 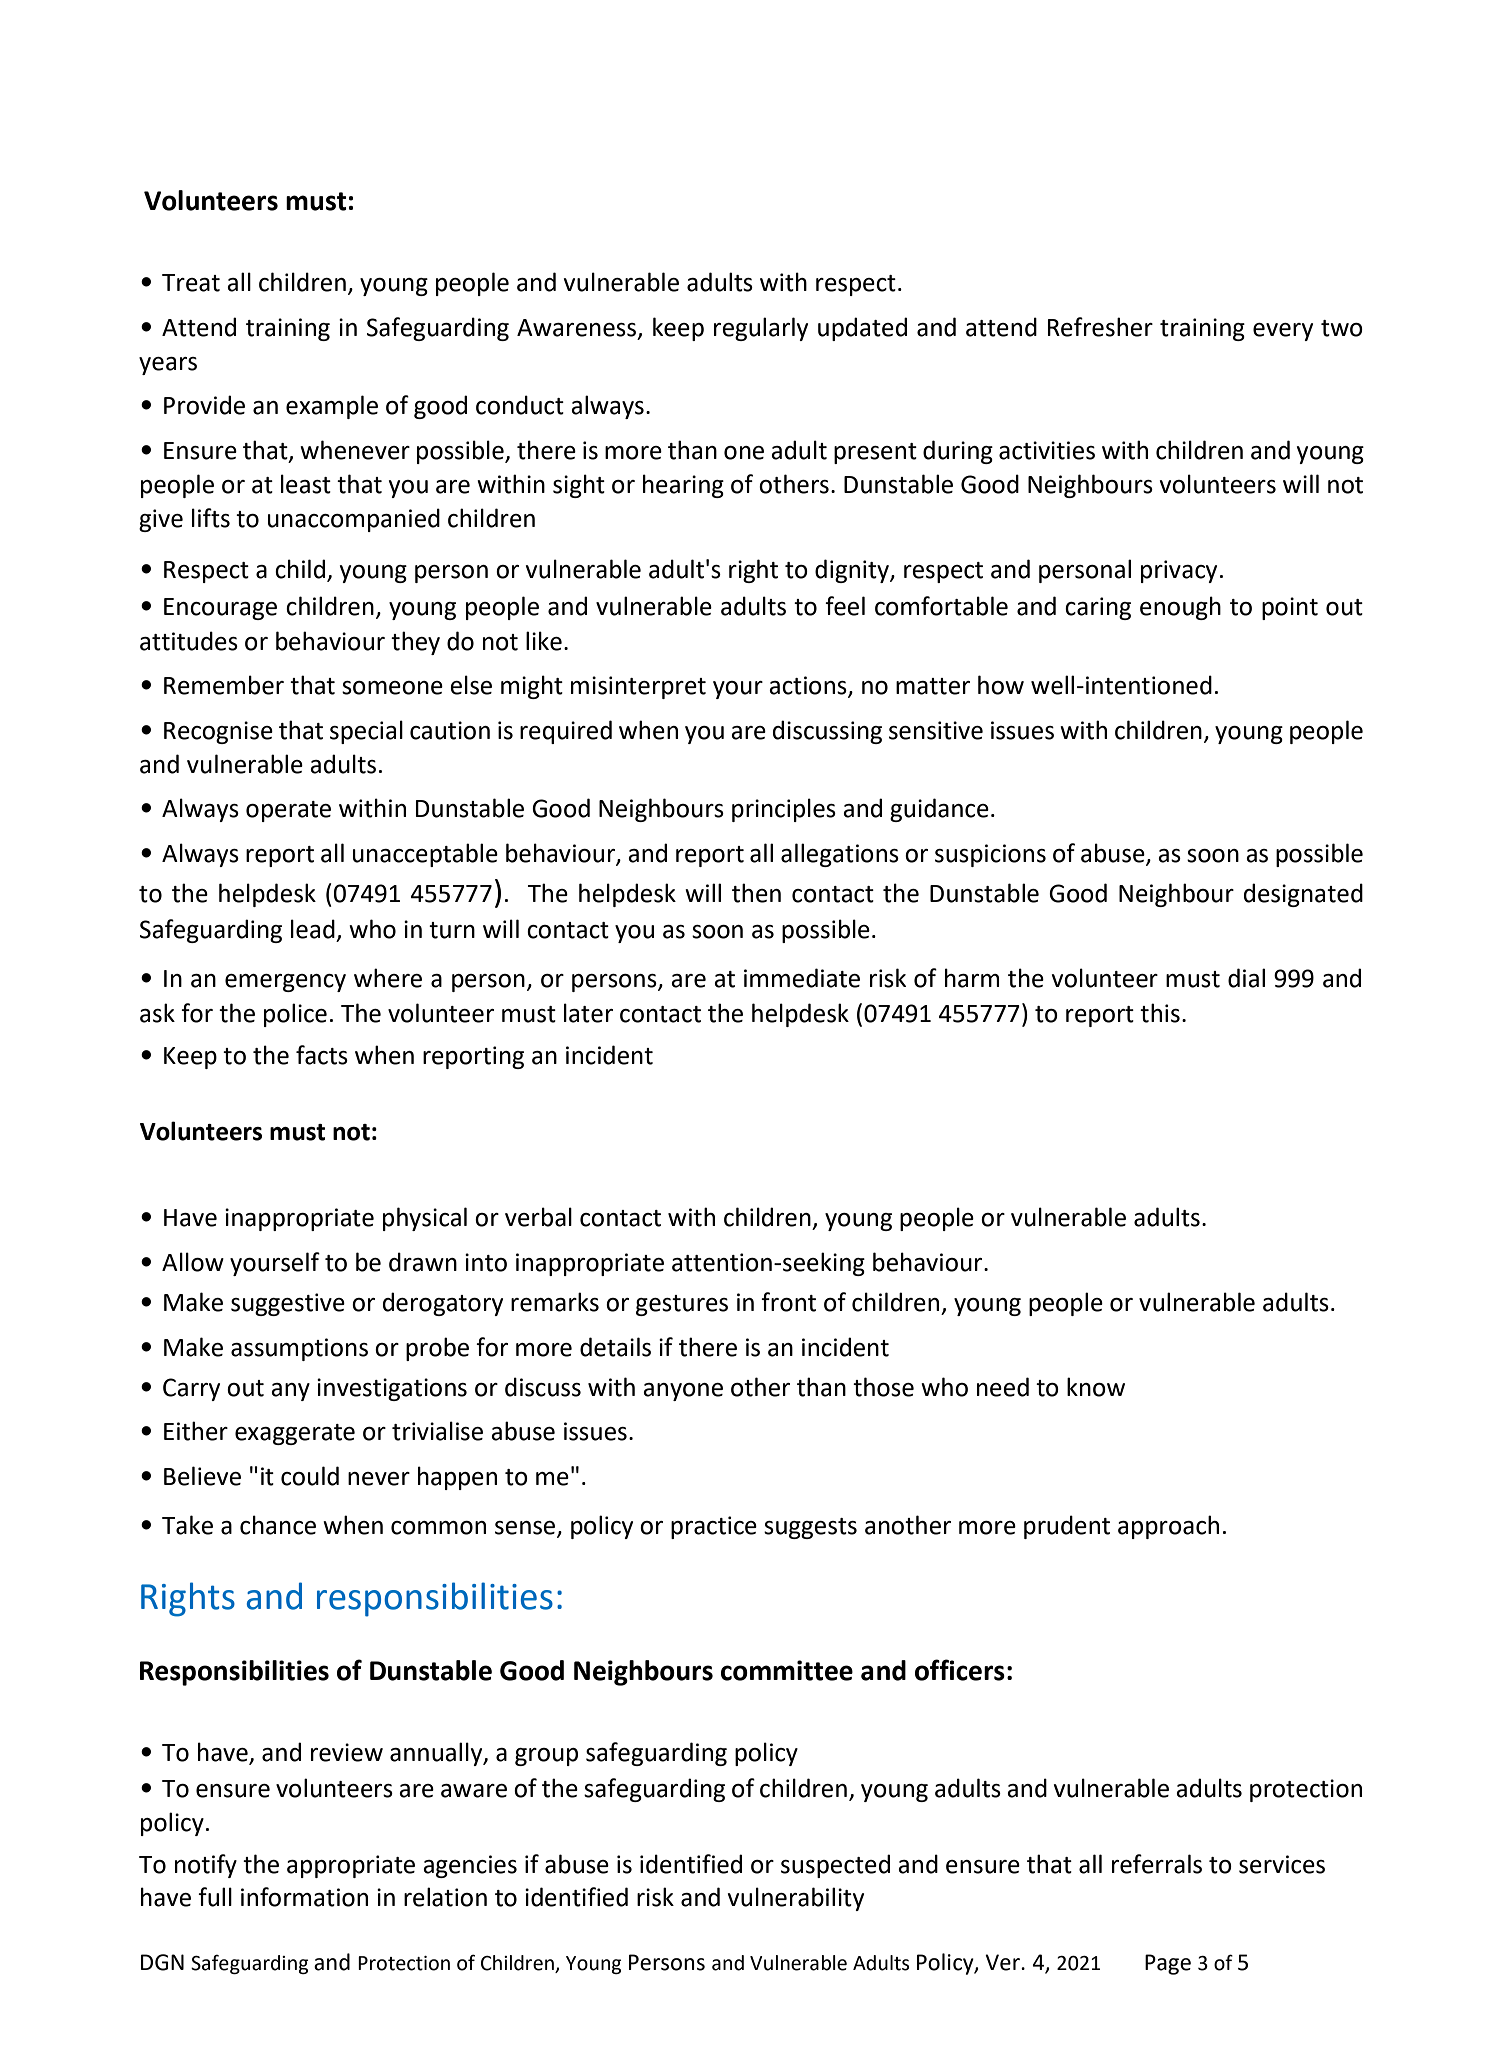 What do you see at coordinates (1283, 332) in the image?
I see `every` at bounding box center [1283, 332].
